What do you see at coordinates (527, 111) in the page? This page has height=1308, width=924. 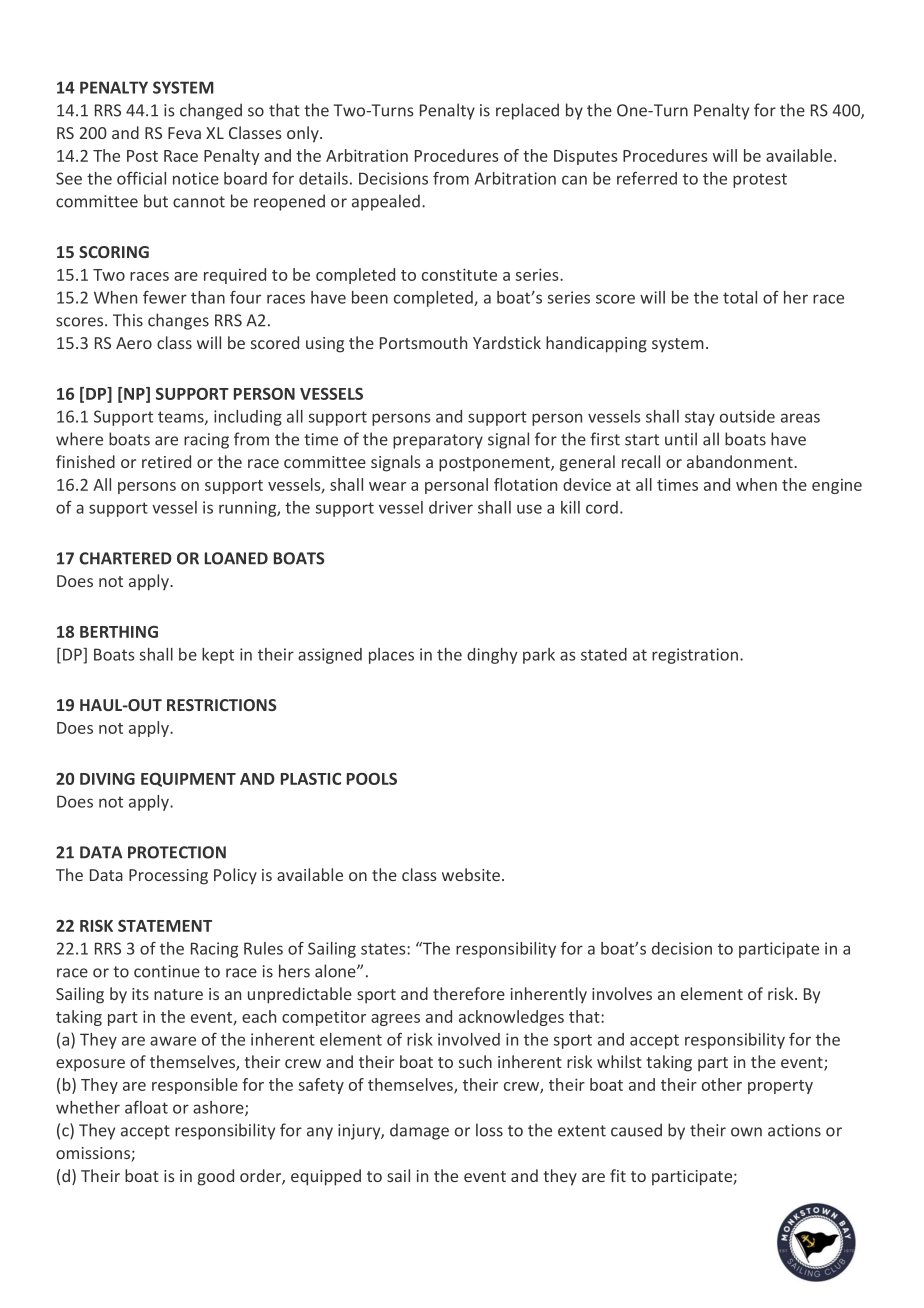 I see `replaced` at bounding box center [527, 111].
